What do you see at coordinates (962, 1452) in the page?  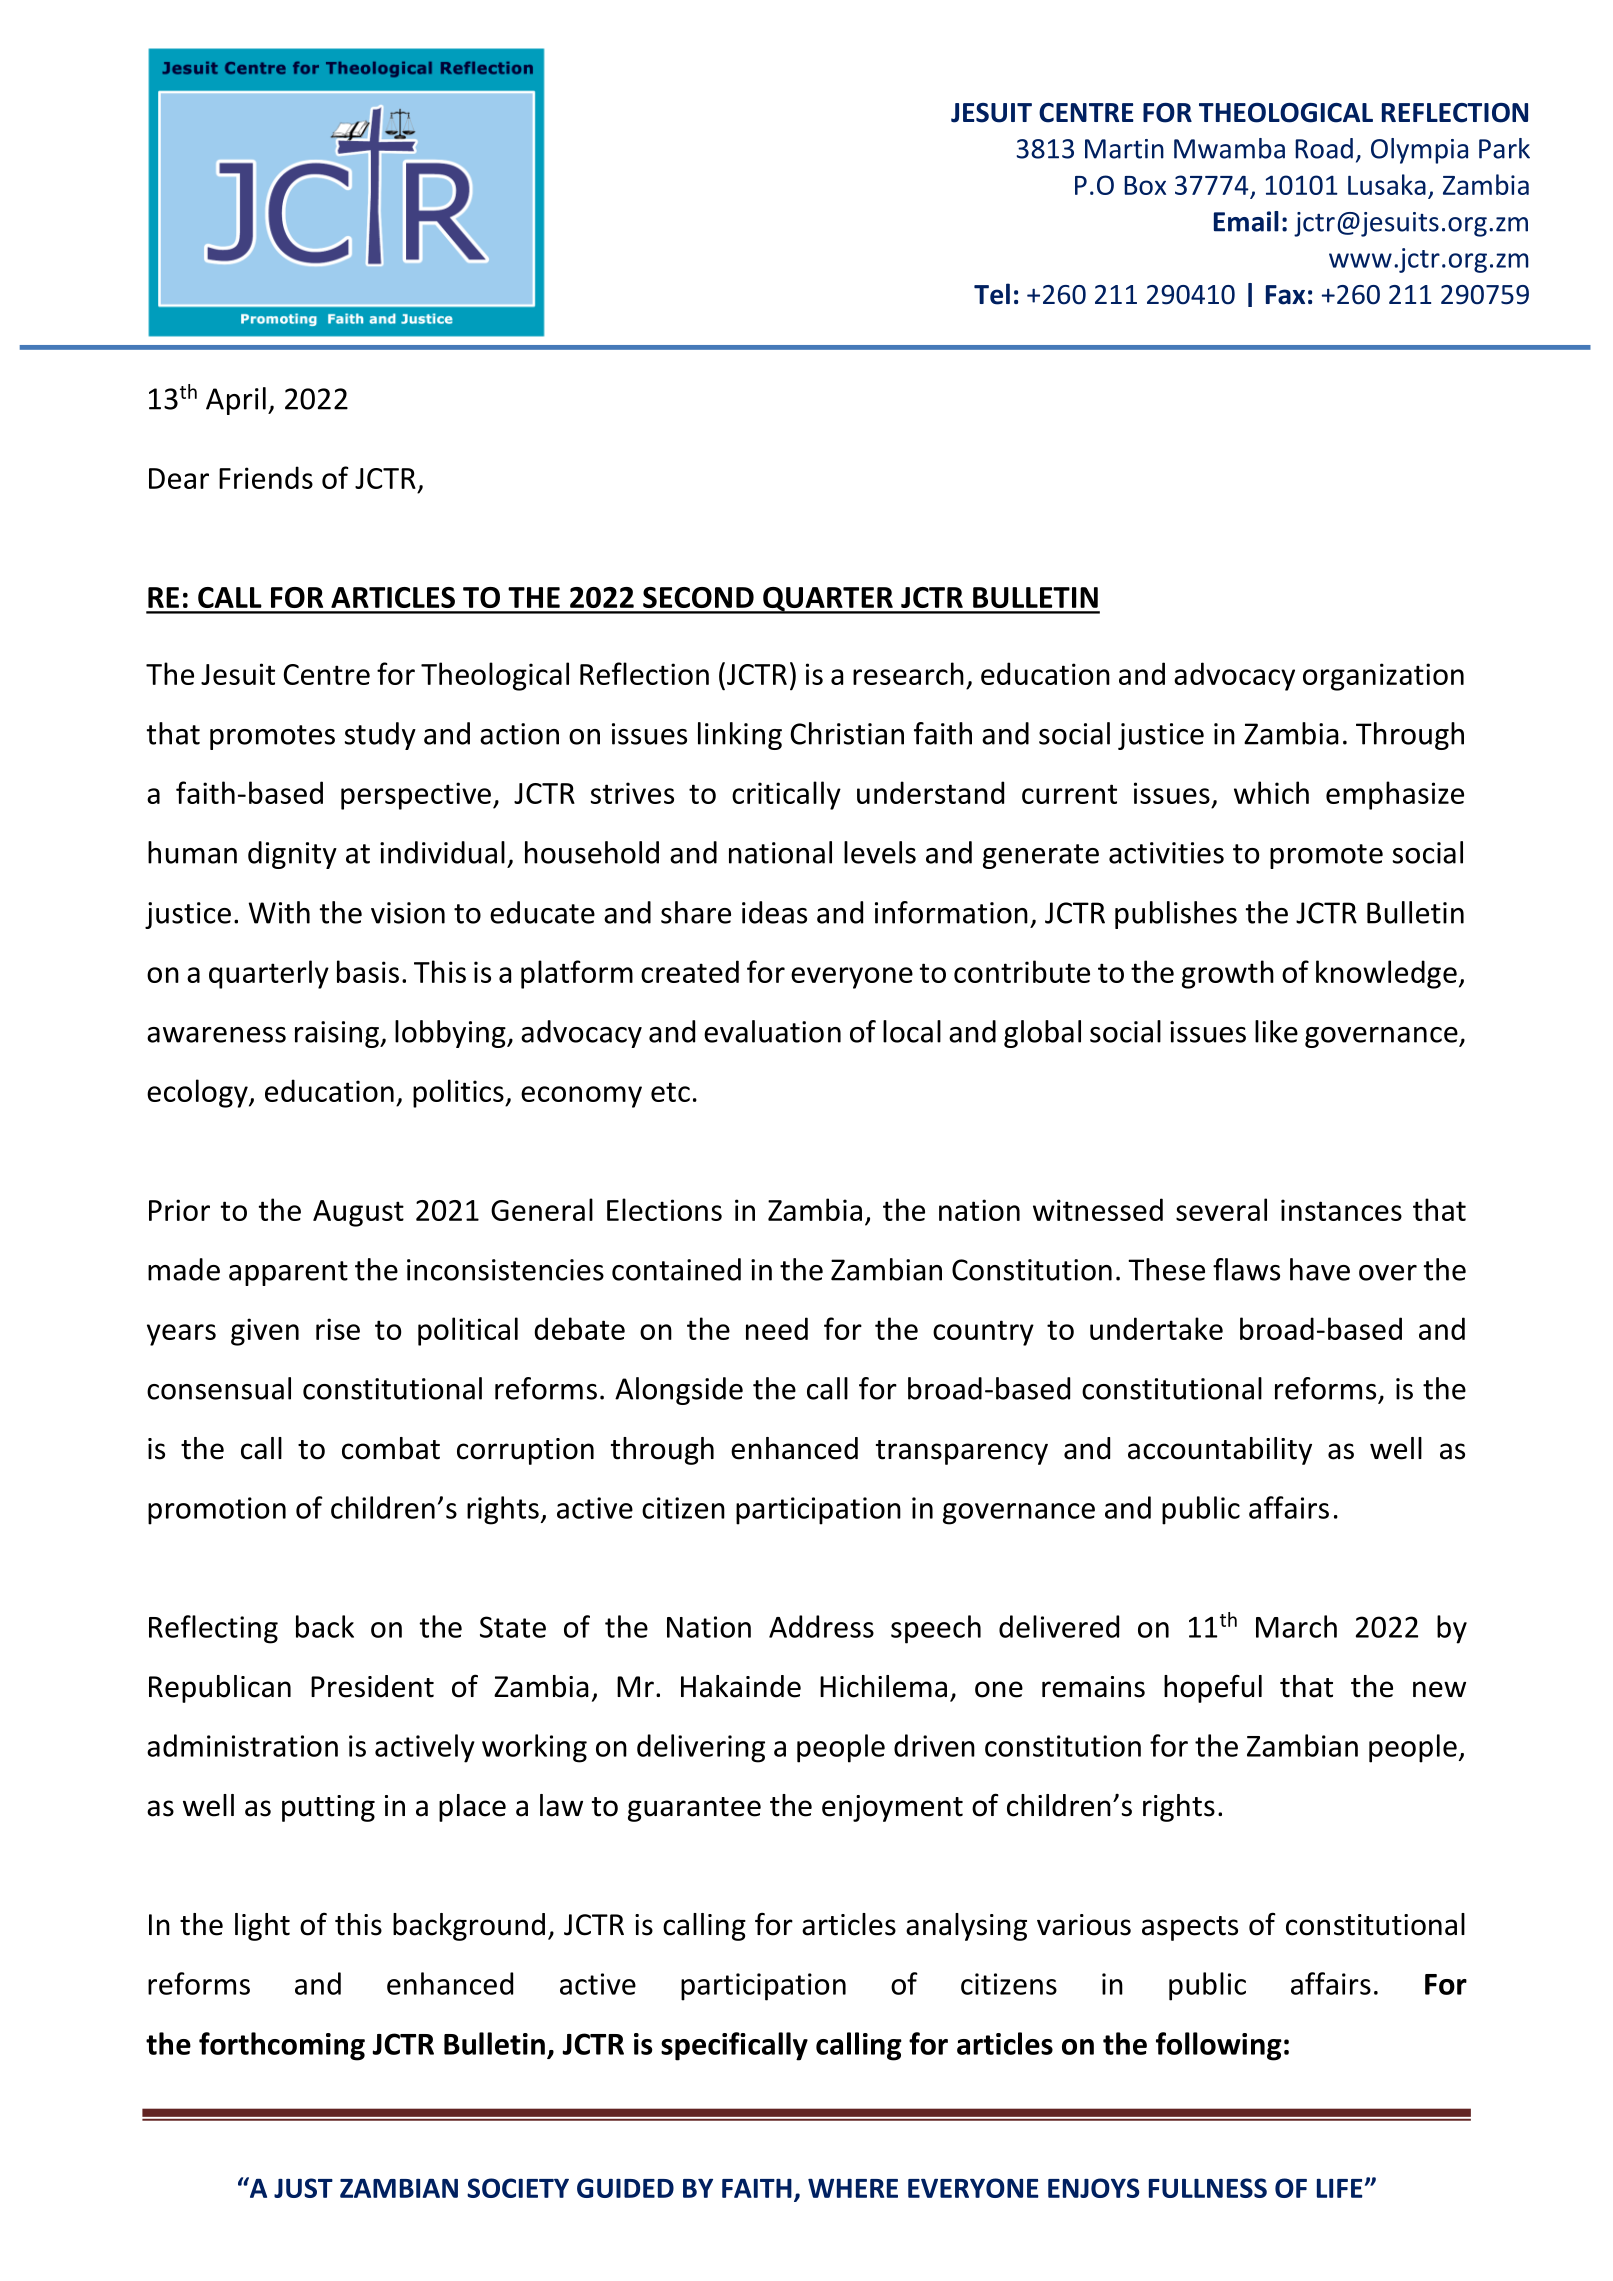 I see `transparency` at bounding box center [962, 1452].
